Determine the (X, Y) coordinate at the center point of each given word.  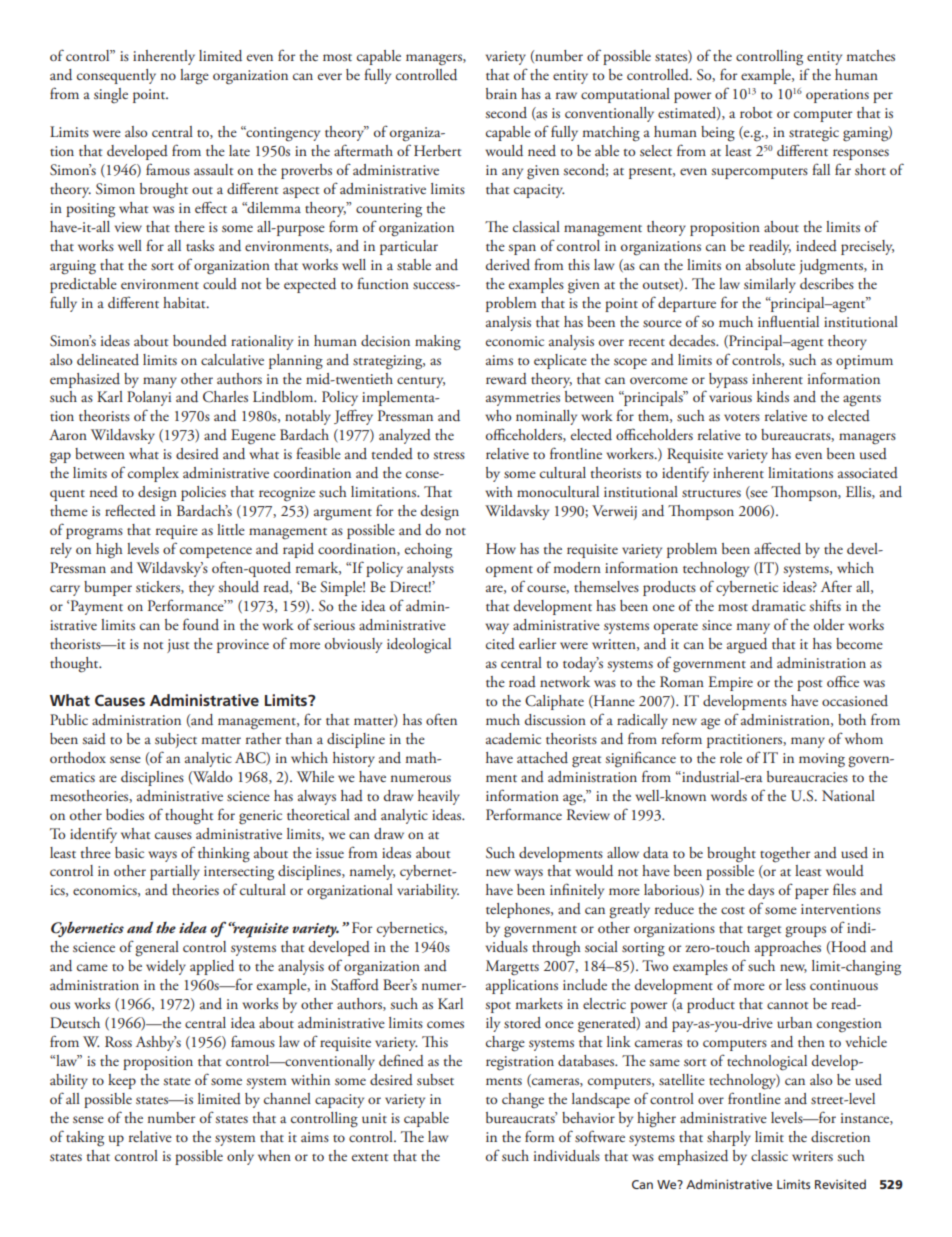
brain (501, 93)
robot (756, 112)
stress (449, 455)
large (194, 77)
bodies (125, 814)
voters (742, 417)
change (523, 1101)
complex (153, 474)
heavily (439, 797)
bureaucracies (807, 776)
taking (85, 1139)
